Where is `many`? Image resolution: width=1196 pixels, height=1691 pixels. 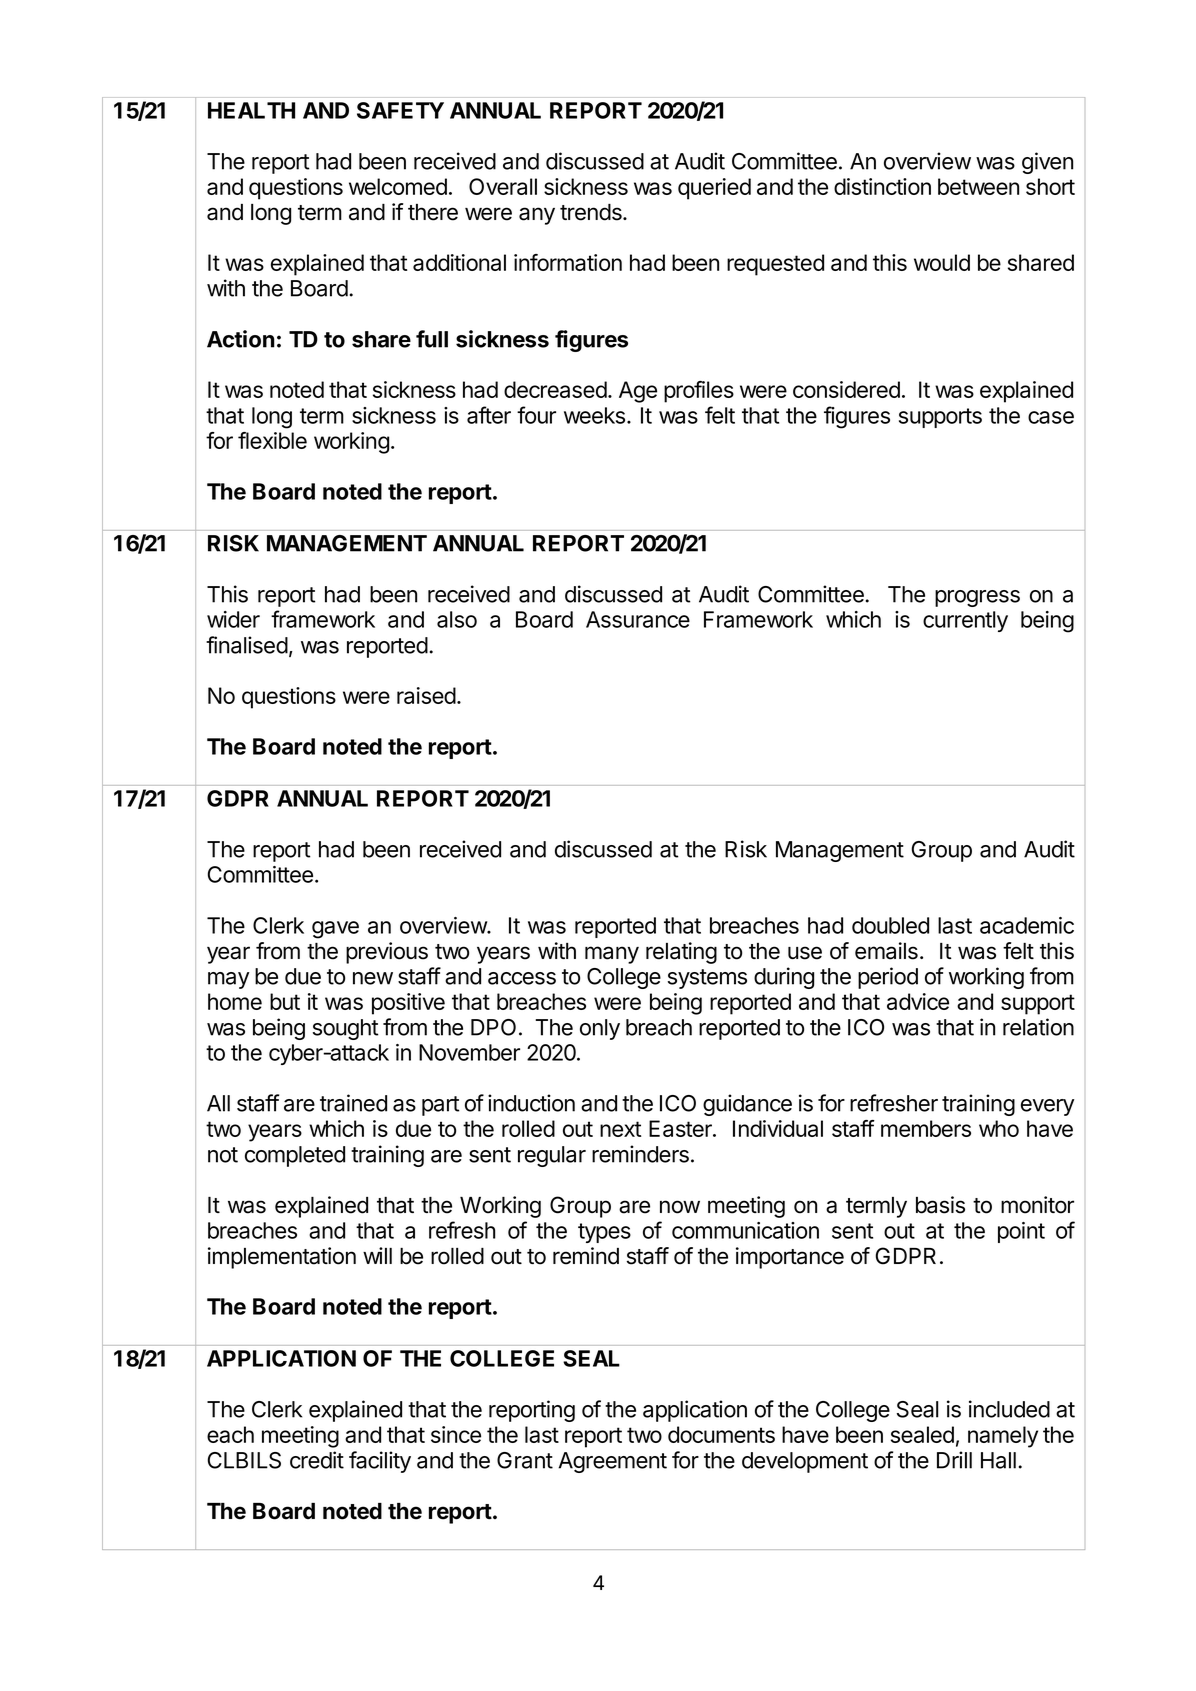
many is located at coordinates (612, 955).
